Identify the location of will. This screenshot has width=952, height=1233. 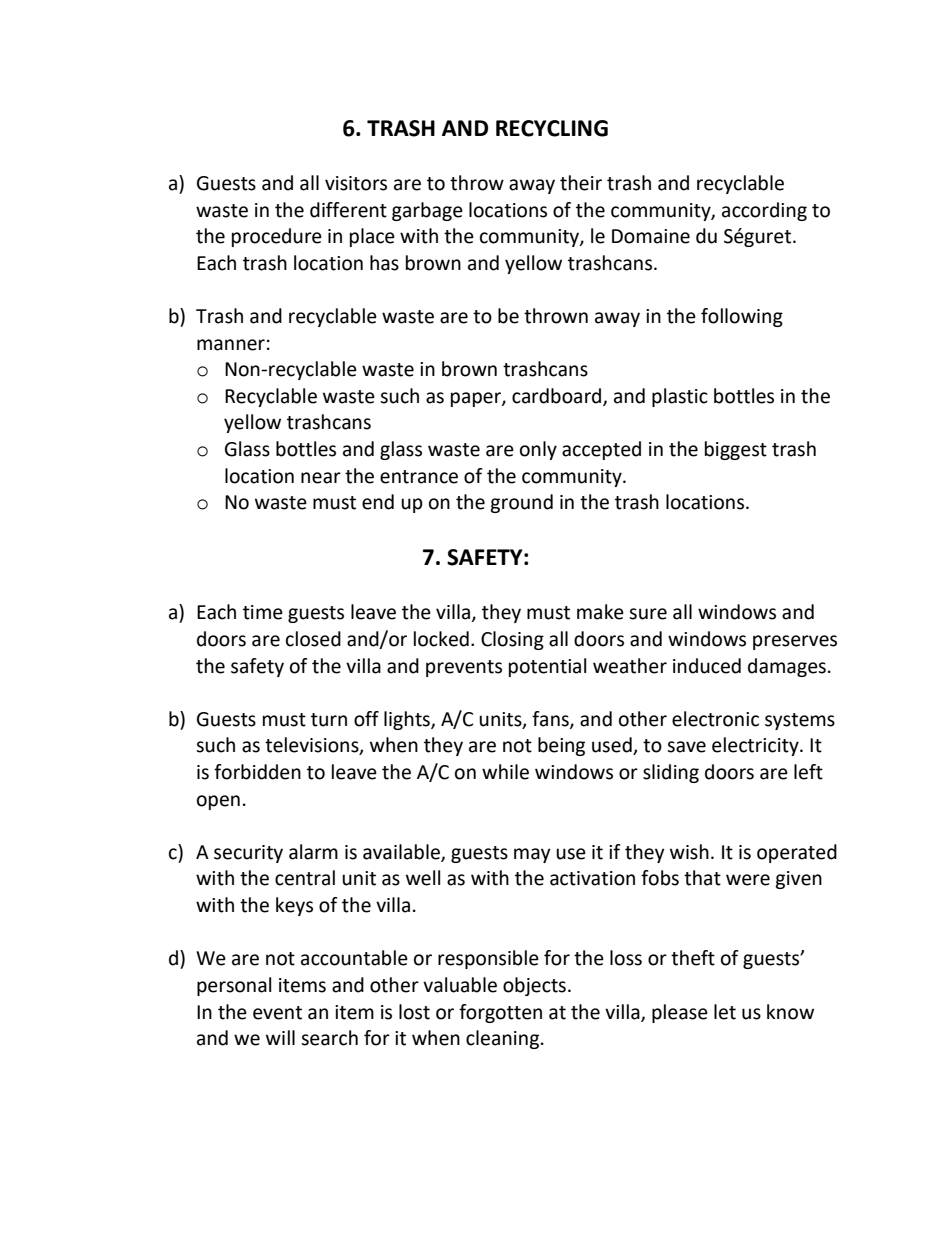
(280, 1037).
